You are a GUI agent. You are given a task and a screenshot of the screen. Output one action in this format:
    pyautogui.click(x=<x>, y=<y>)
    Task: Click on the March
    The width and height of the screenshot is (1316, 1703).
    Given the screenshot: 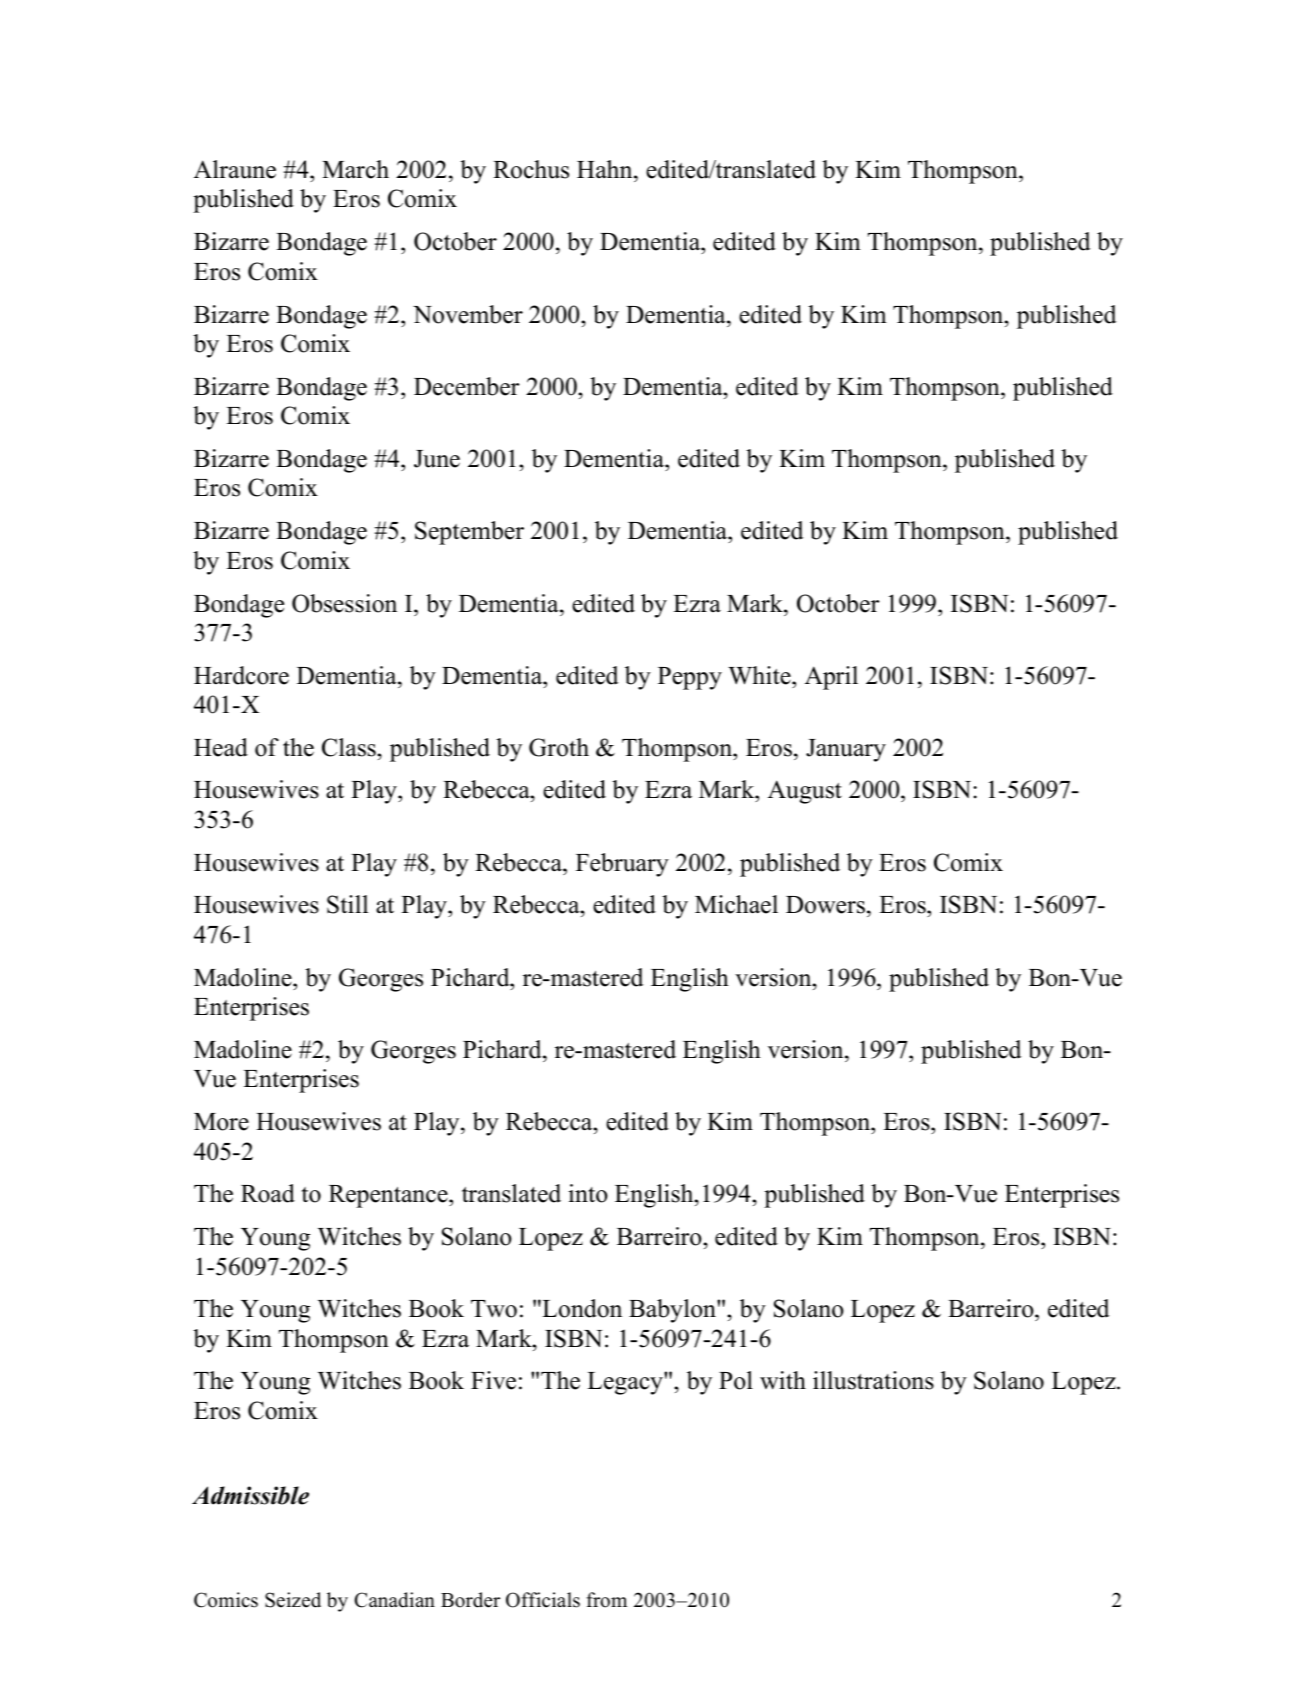 What is the action you would take?
    pyautogui.click(x=355, y=169)
